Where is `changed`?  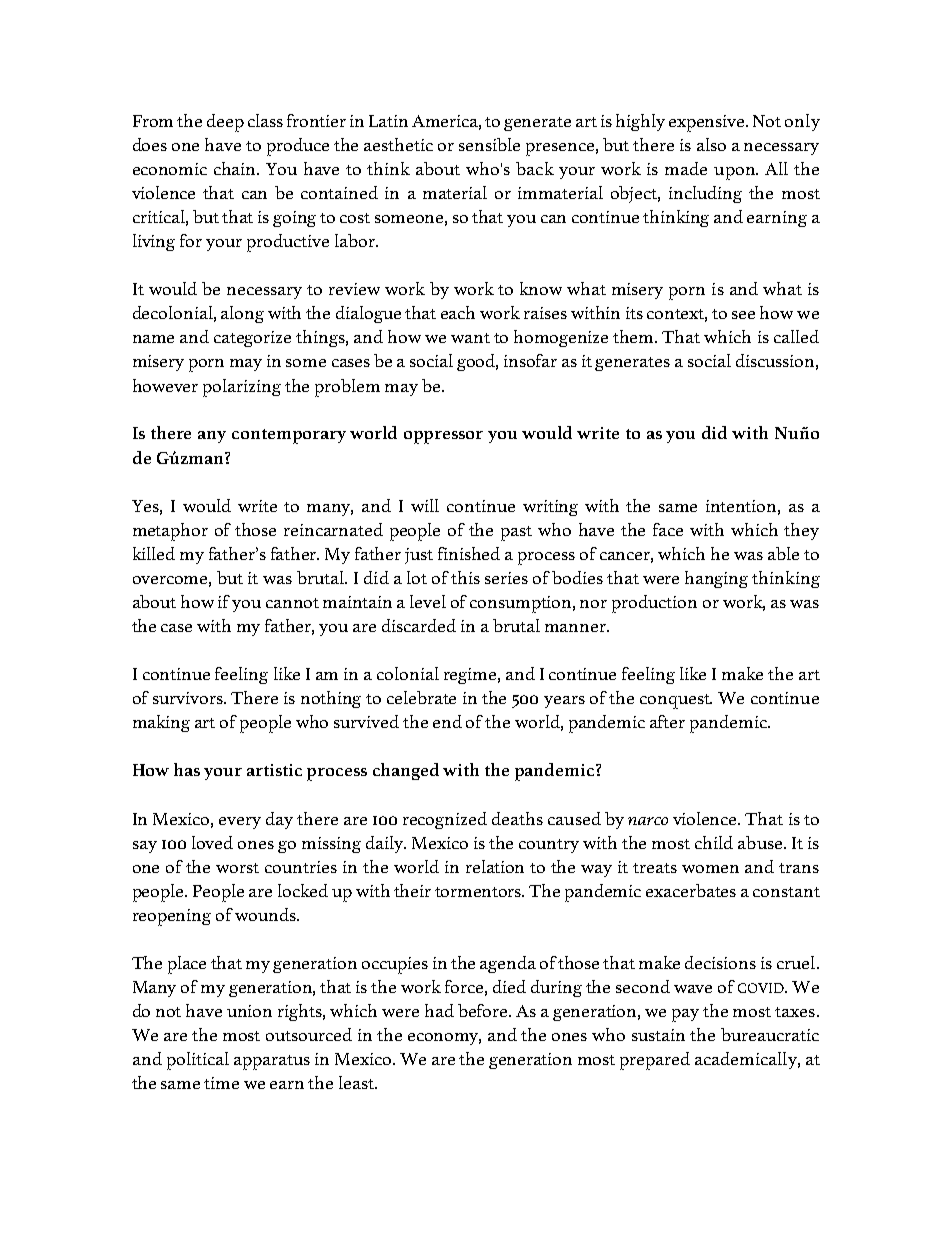 changed is located at coordinates (406, 771).
